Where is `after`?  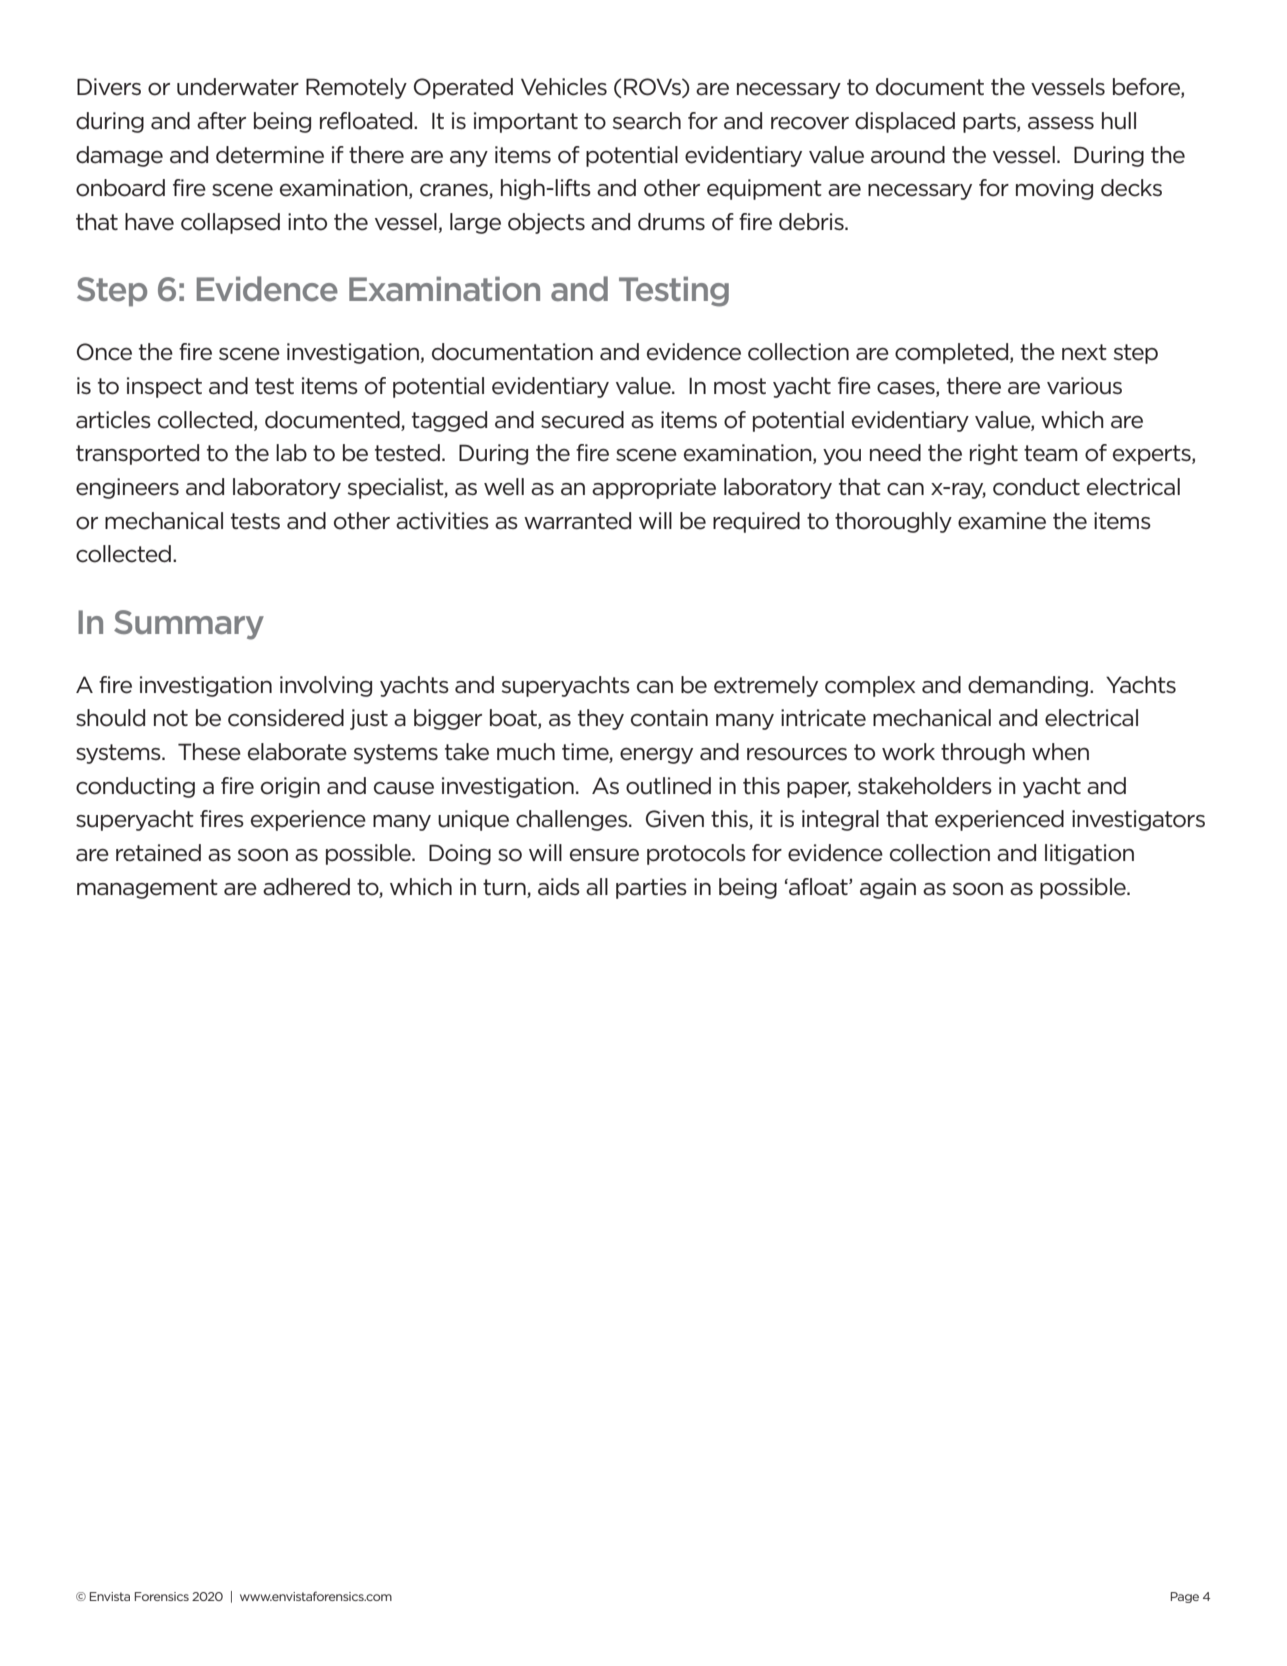
after is located at coordinates (221, 121).
